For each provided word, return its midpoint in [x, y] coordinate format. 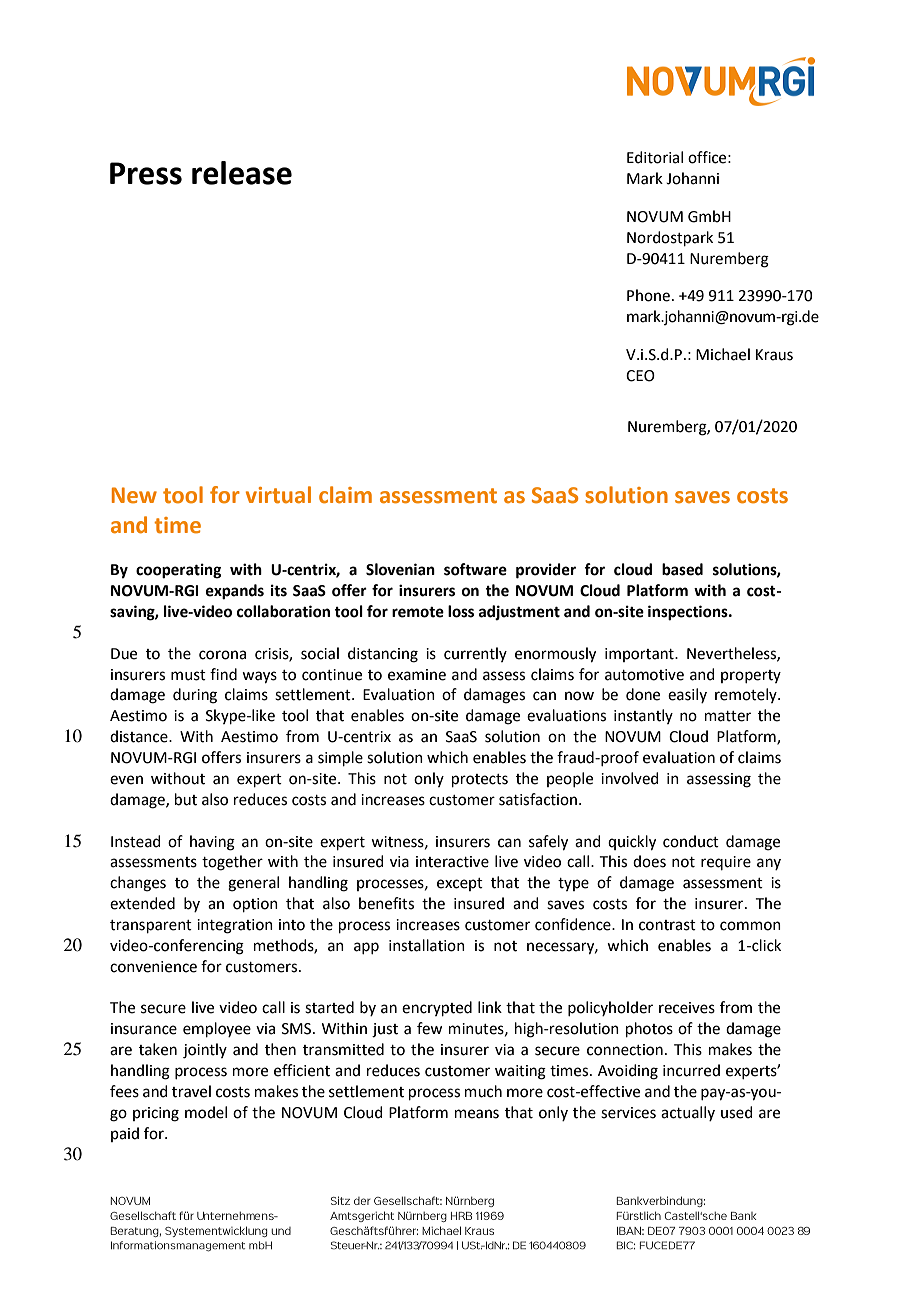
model [206, 1112]
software [475, 569]
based [682, 569]
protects [480, 780]
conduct [691, 841]
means [477, 1114]
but [186, 799]
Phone [648, 295]
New [134, 495]
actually [688, 1113]
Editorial [655, 157]
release [242, 173]
